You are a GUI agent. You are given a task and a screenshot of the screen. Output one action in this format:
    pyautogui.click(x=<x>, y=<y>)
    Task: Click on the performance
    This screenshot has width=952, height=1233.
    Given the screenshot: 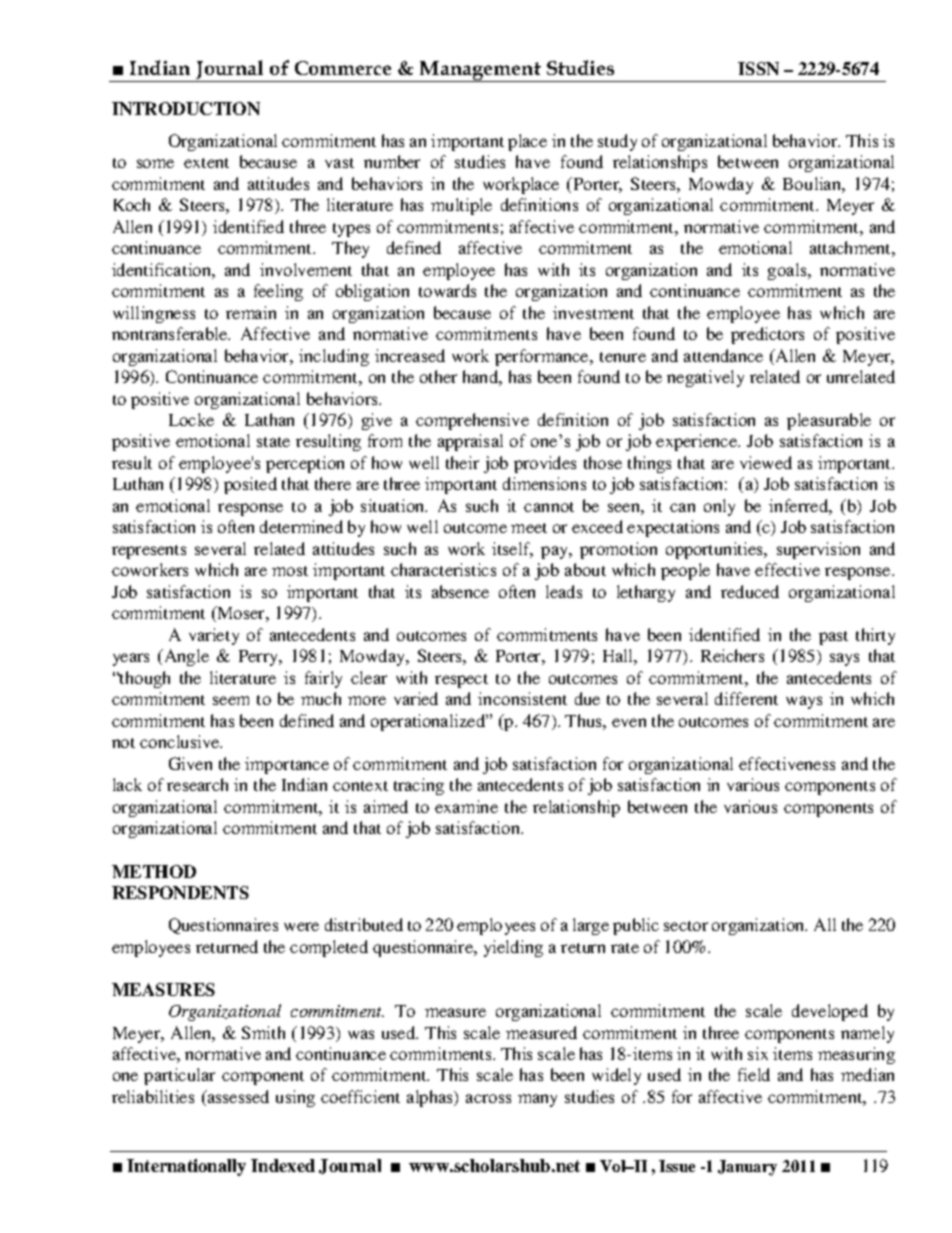 What is the action you would take?
    pyautogui.click(x=543, y=357)
